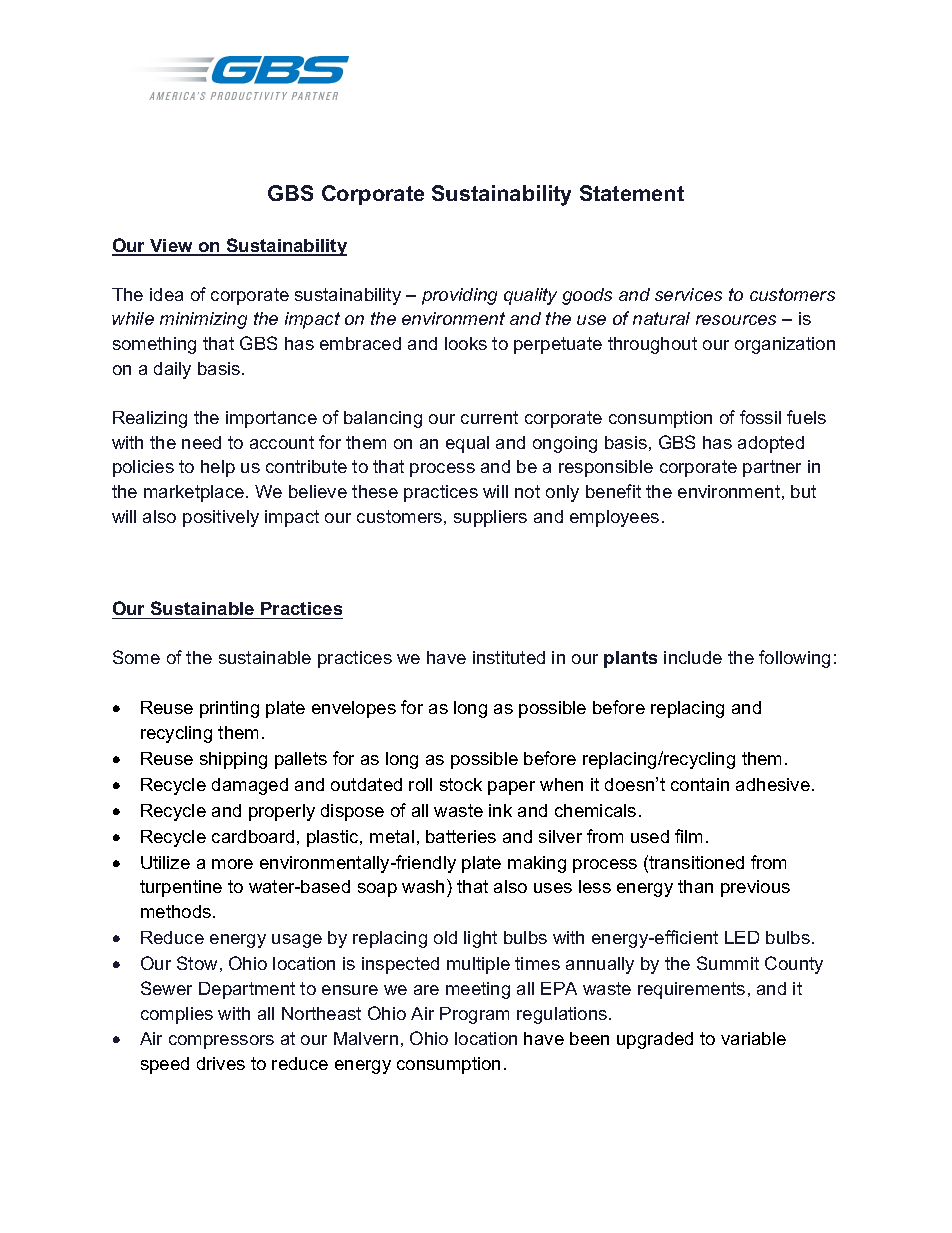 The width and height of the page is (952, 1233). What do you see at coordinates (195, 493) in the page?
I see `marketplace` at bounding box center [195, 493].
